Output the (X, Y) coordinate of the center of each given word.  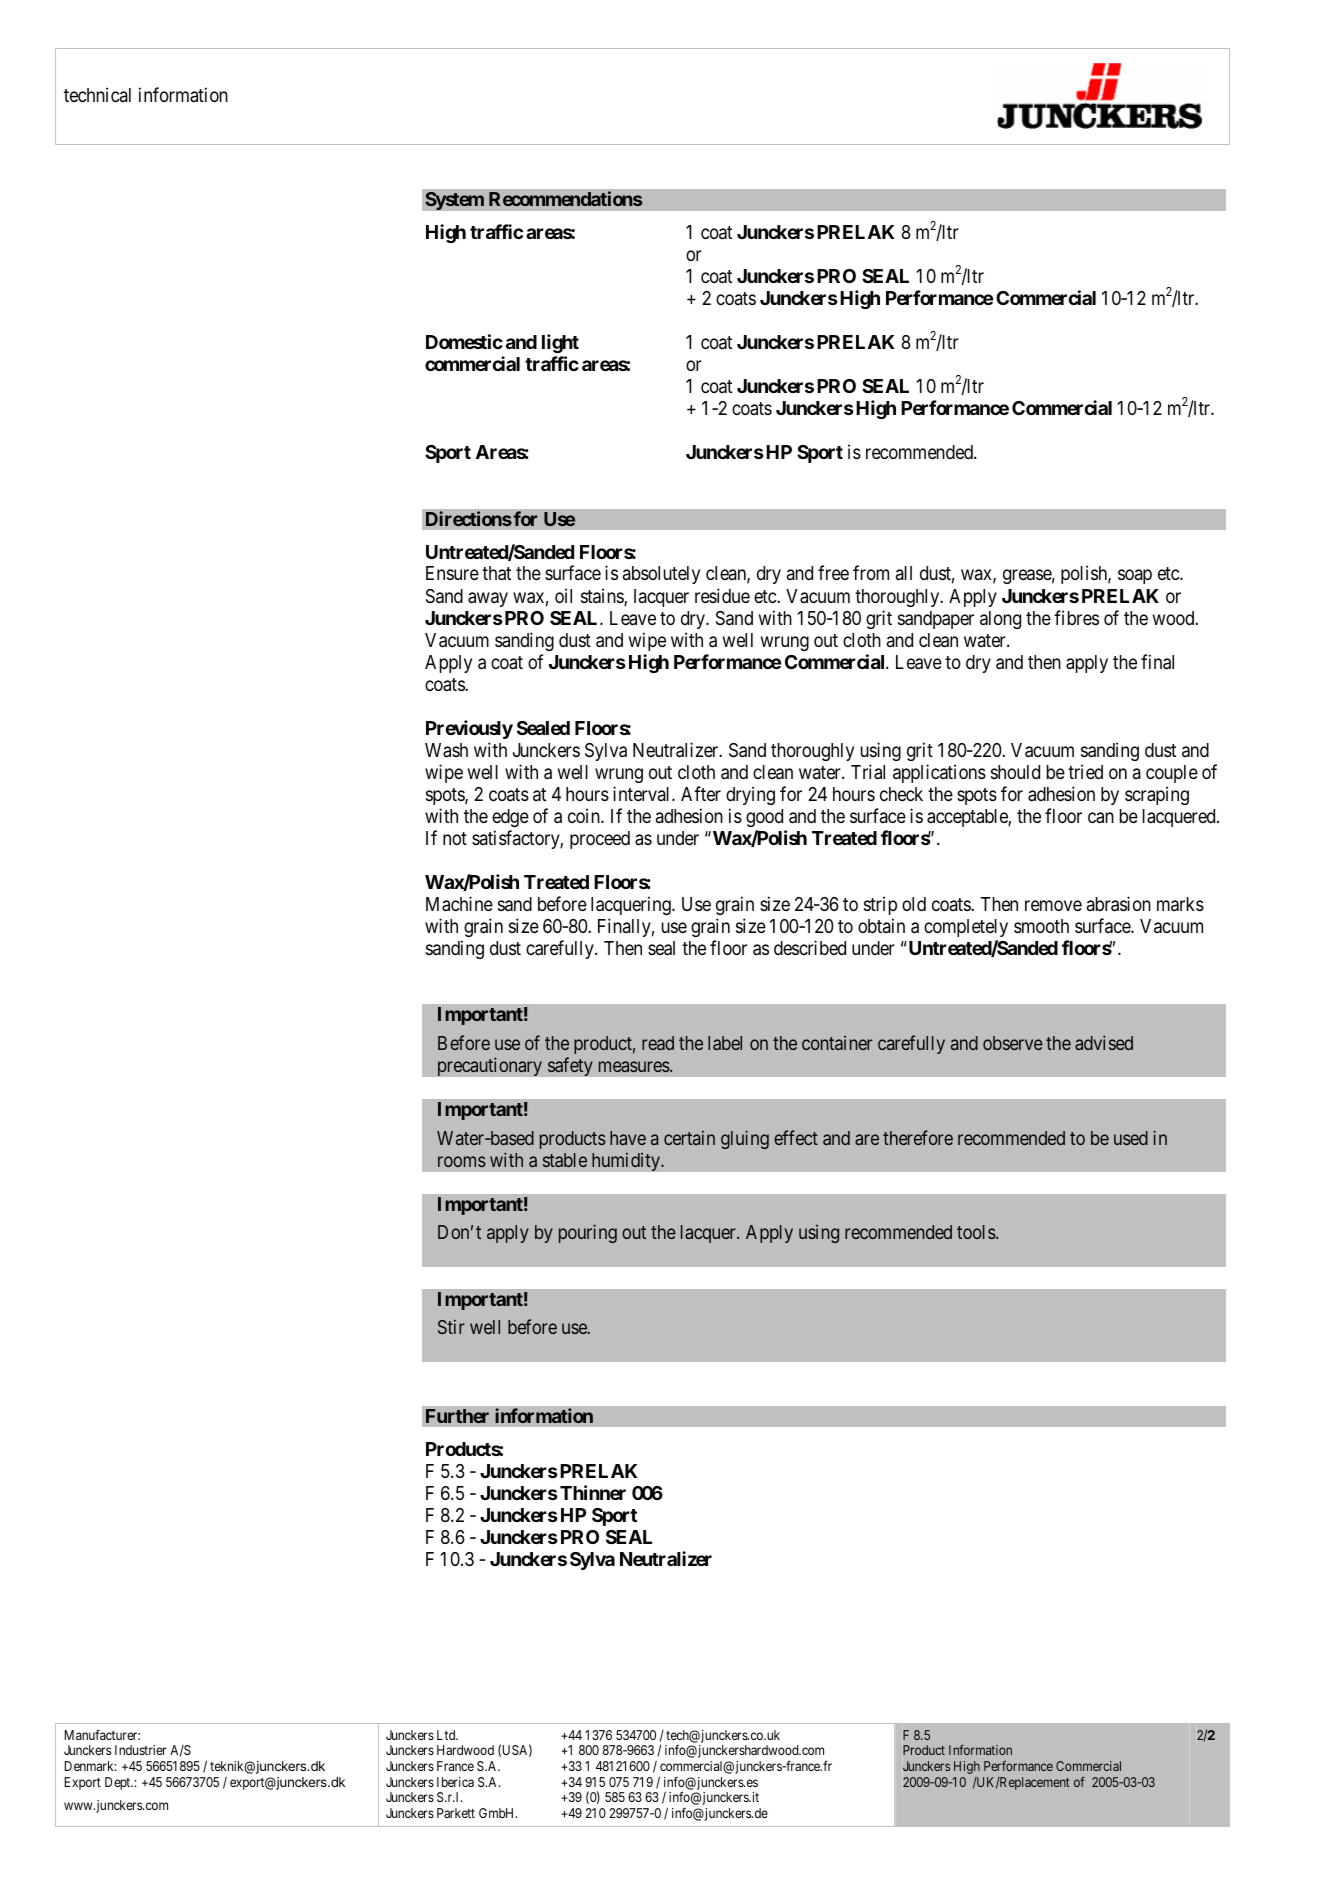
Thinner (593, 1492)
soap (1135, 577)
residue (722, 595)
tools (976, 1232)
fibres (1076, 617)
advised (1104, 1042)
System (454, 200)
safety (570, 1066)
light (560, 343)
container (837, 1043)
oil (563, 595)
